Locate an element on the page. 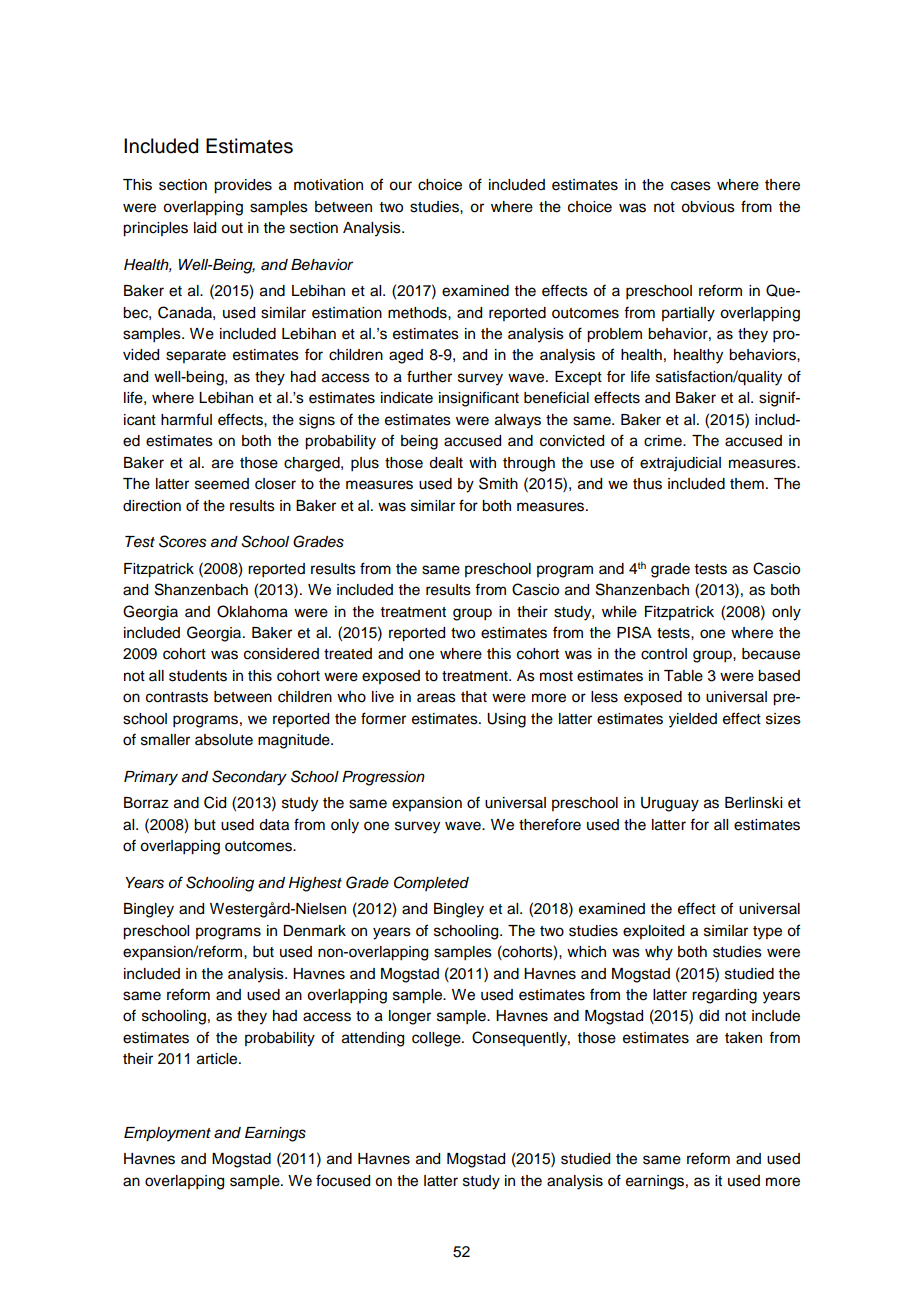 The height and width of the image is (1308, 924). while is located at coordinates (619, 612).
